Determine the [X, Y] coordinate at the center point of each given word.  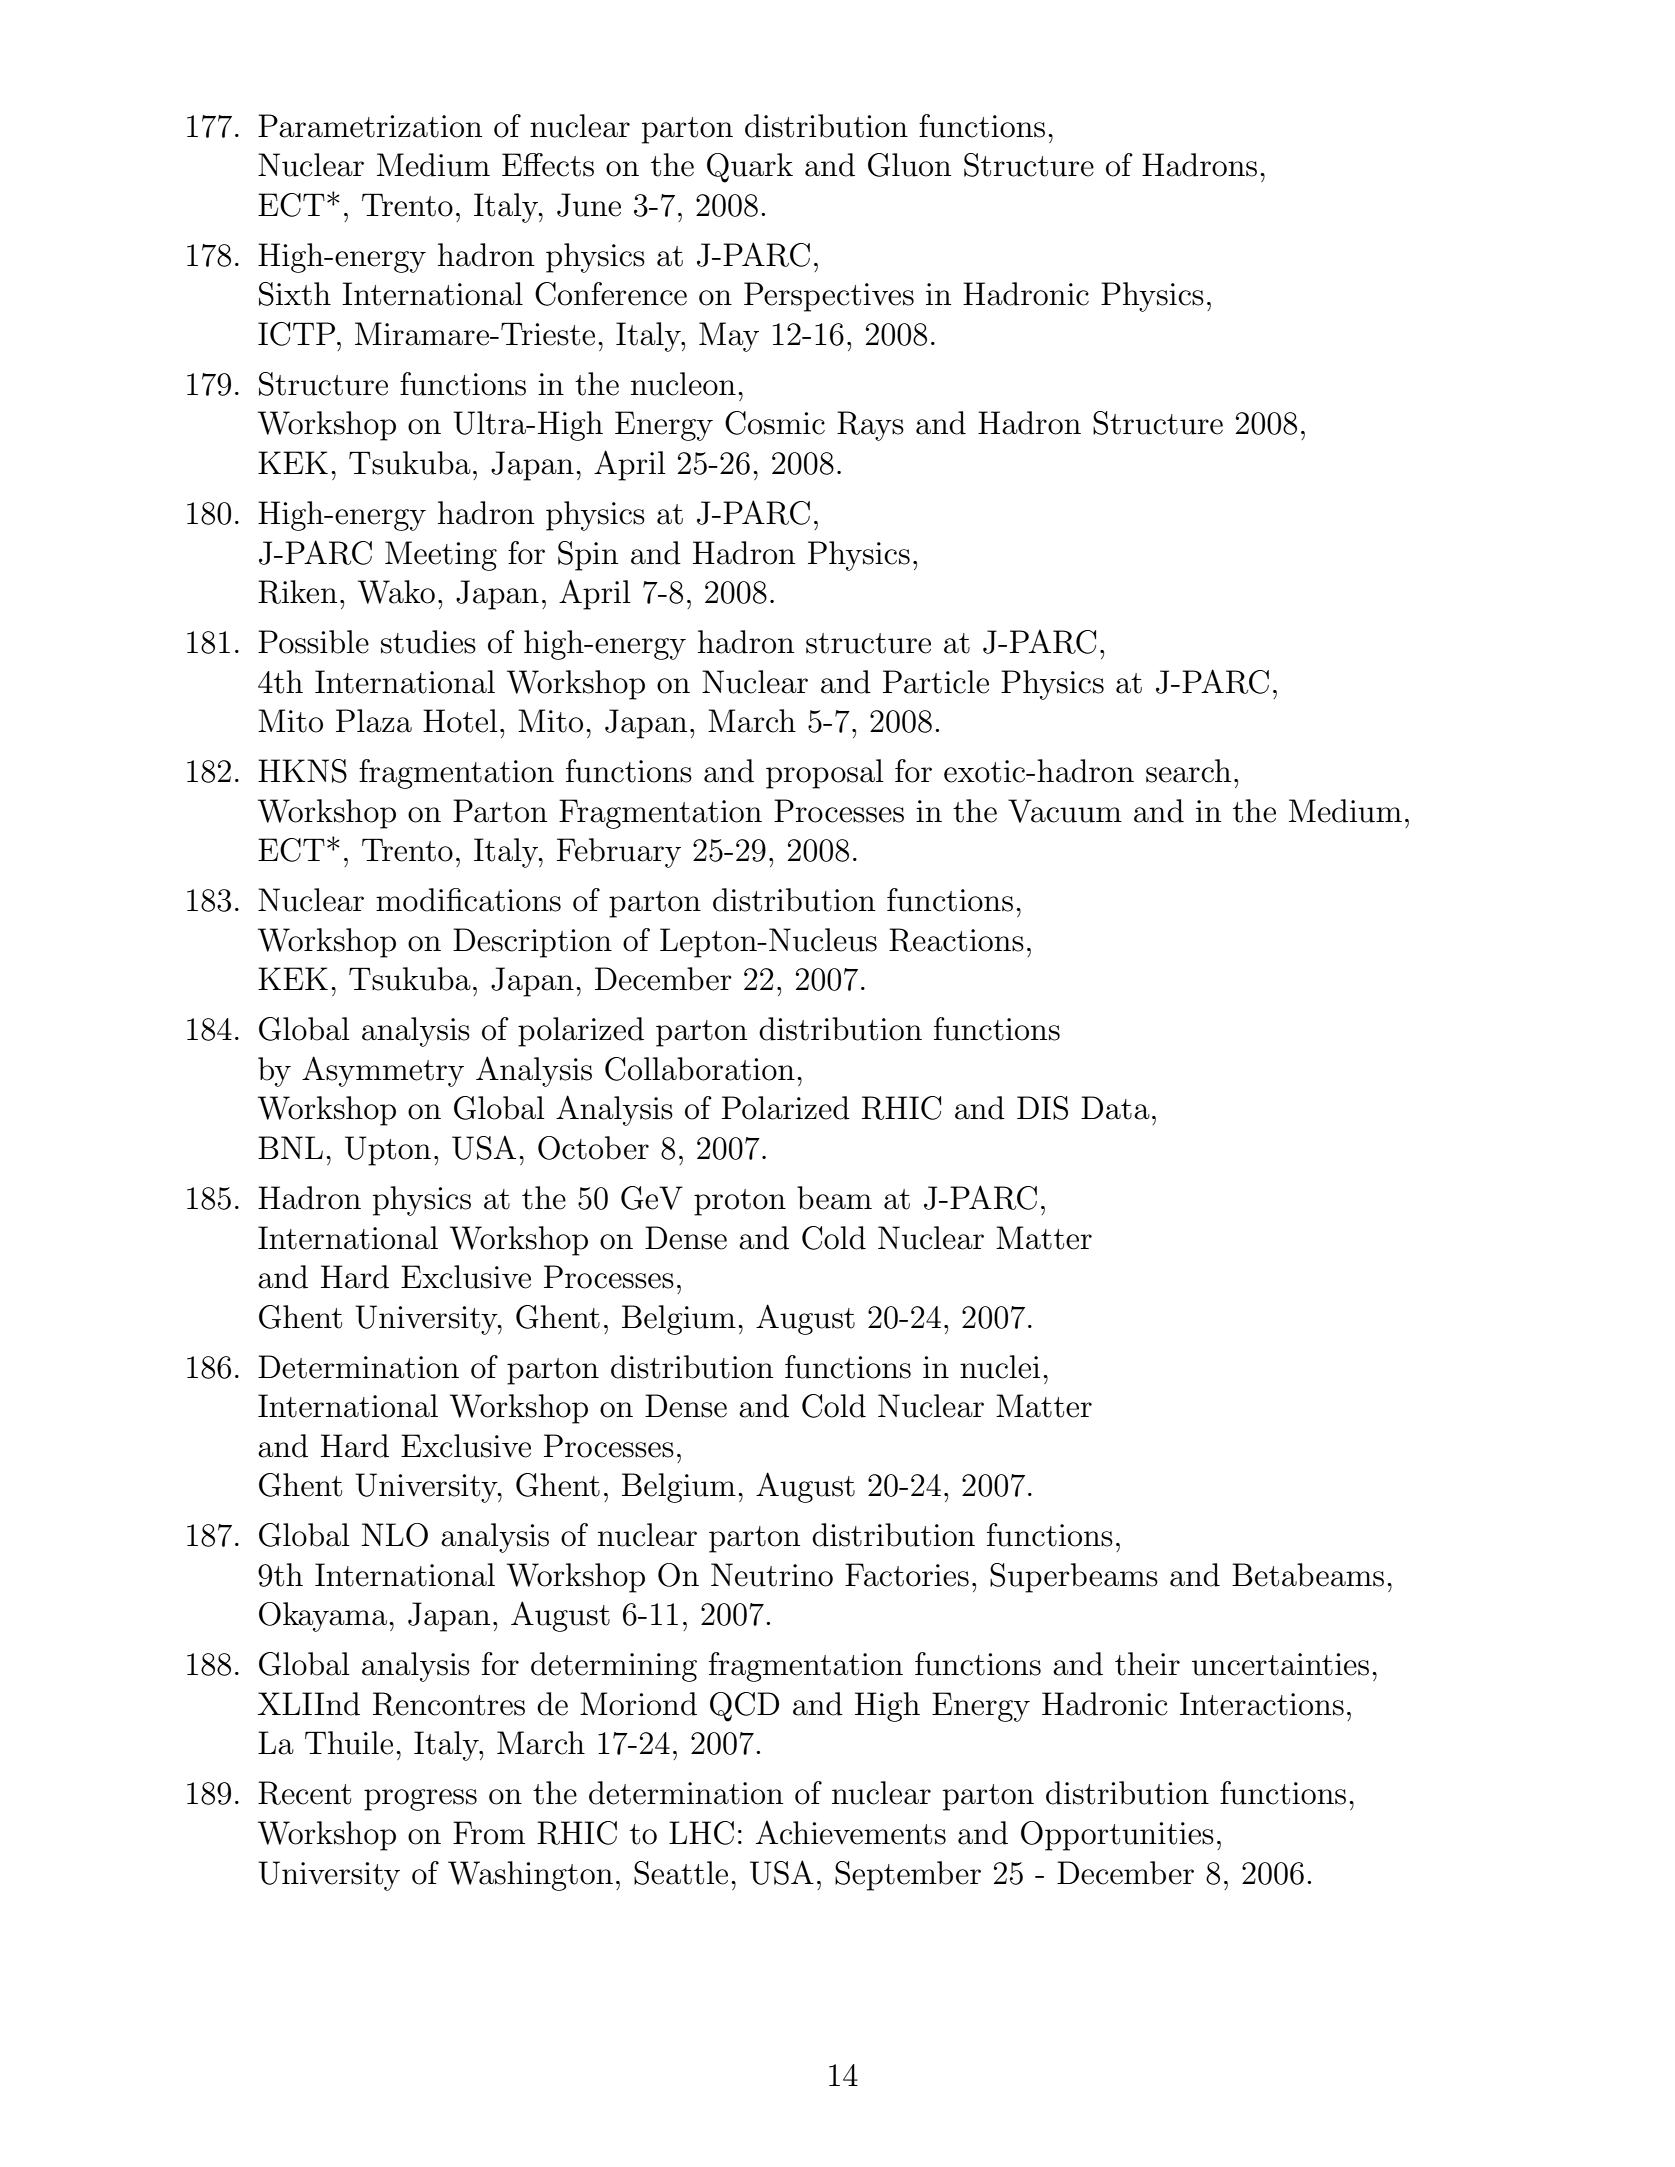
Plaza [374, 721]
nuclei [1000, 1367]
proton [740, 1202]
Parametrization [370, 126]
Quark [750, 168]
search [1188, 771]
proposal [825, 774]
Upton [388, 1151]
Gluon [909, 165]
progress [420, 1800]
